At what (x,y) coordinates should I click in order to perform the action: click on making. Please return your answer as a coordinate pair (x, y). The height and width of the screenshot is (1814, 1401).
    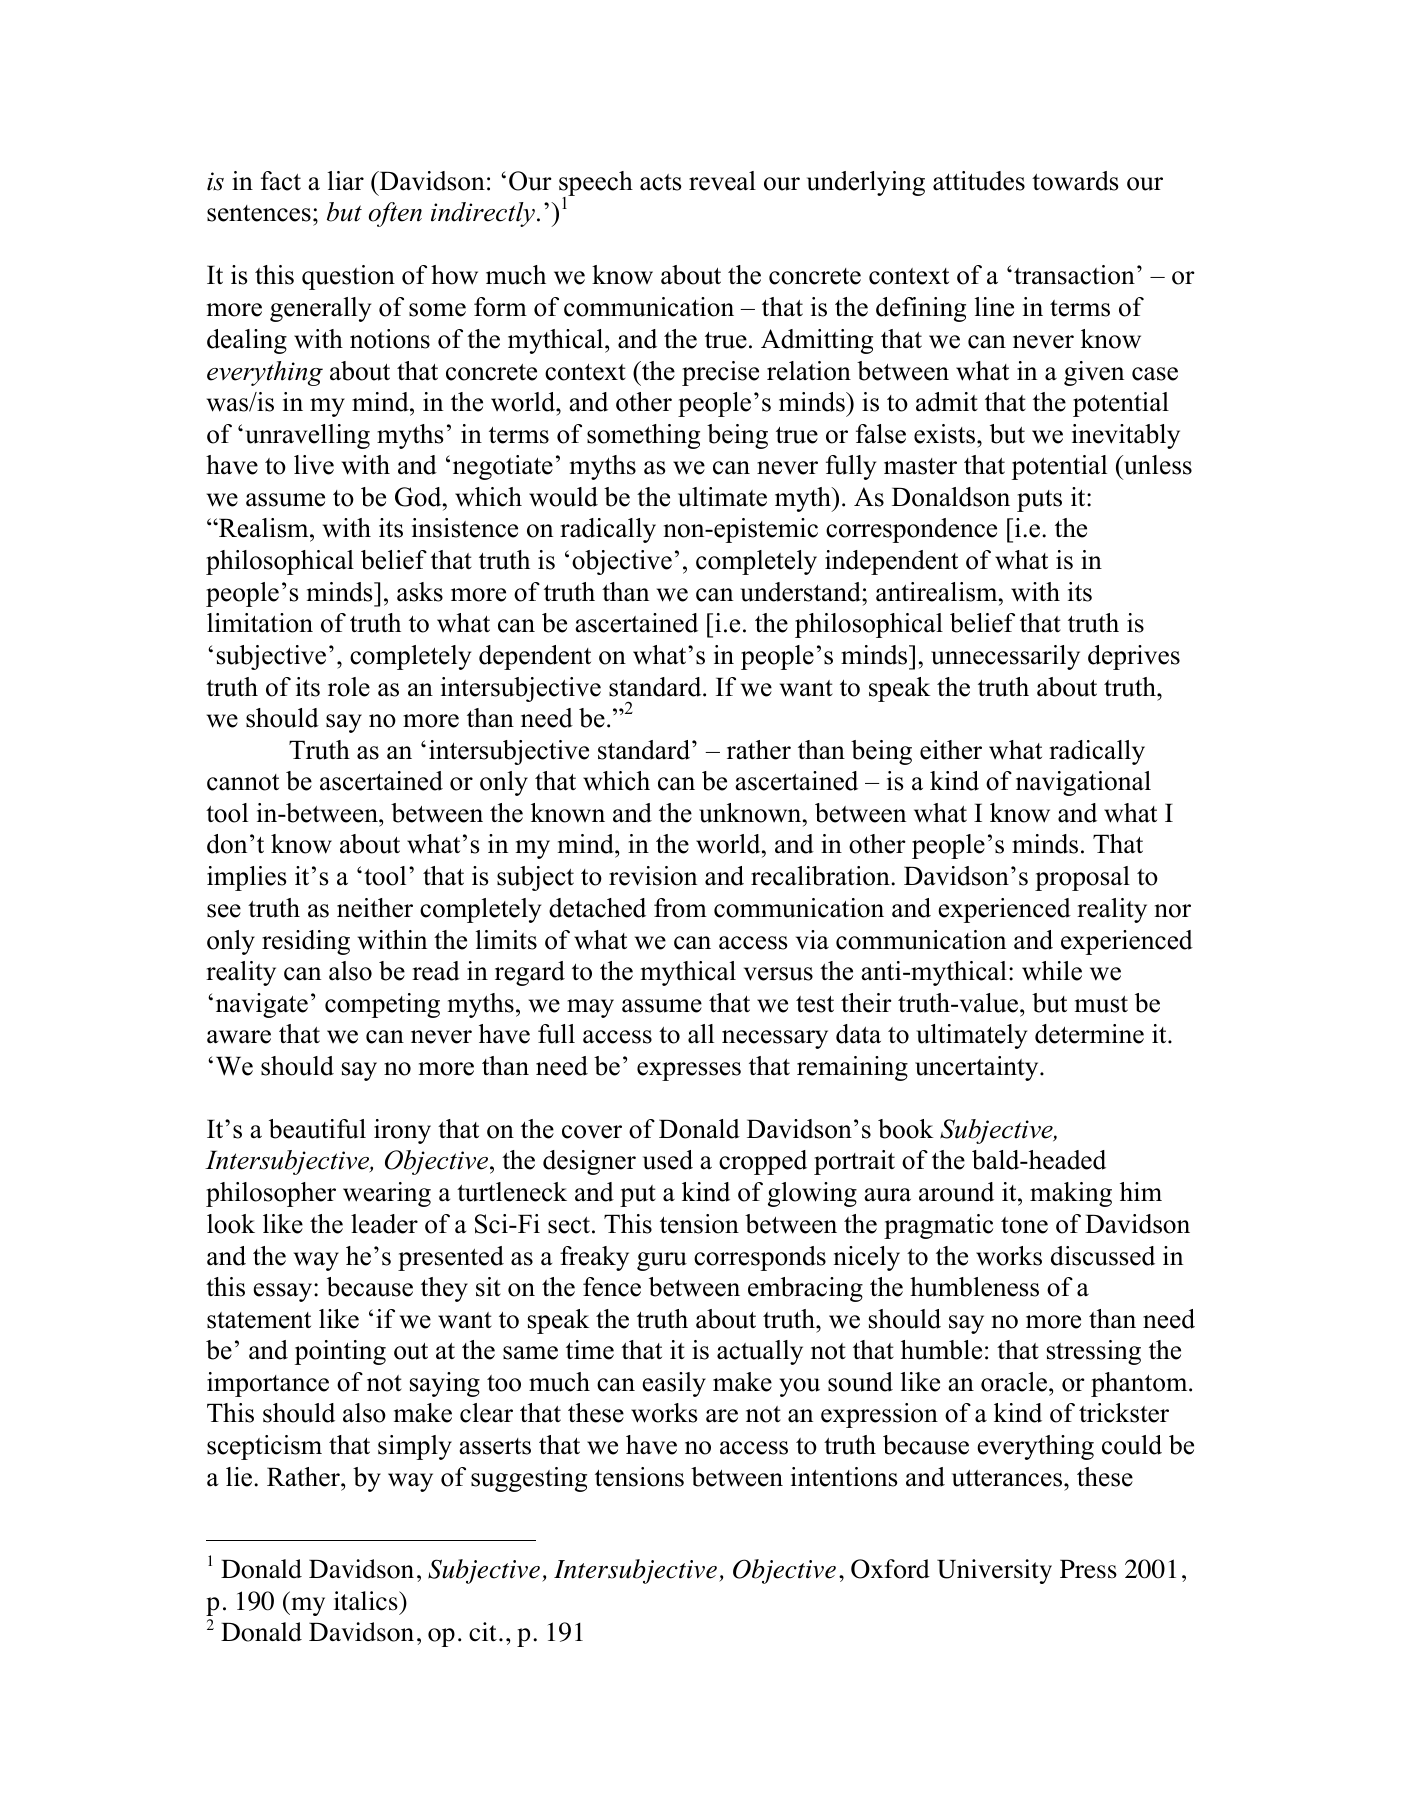
    Looking at the image, I should click on (1071, 1194).
